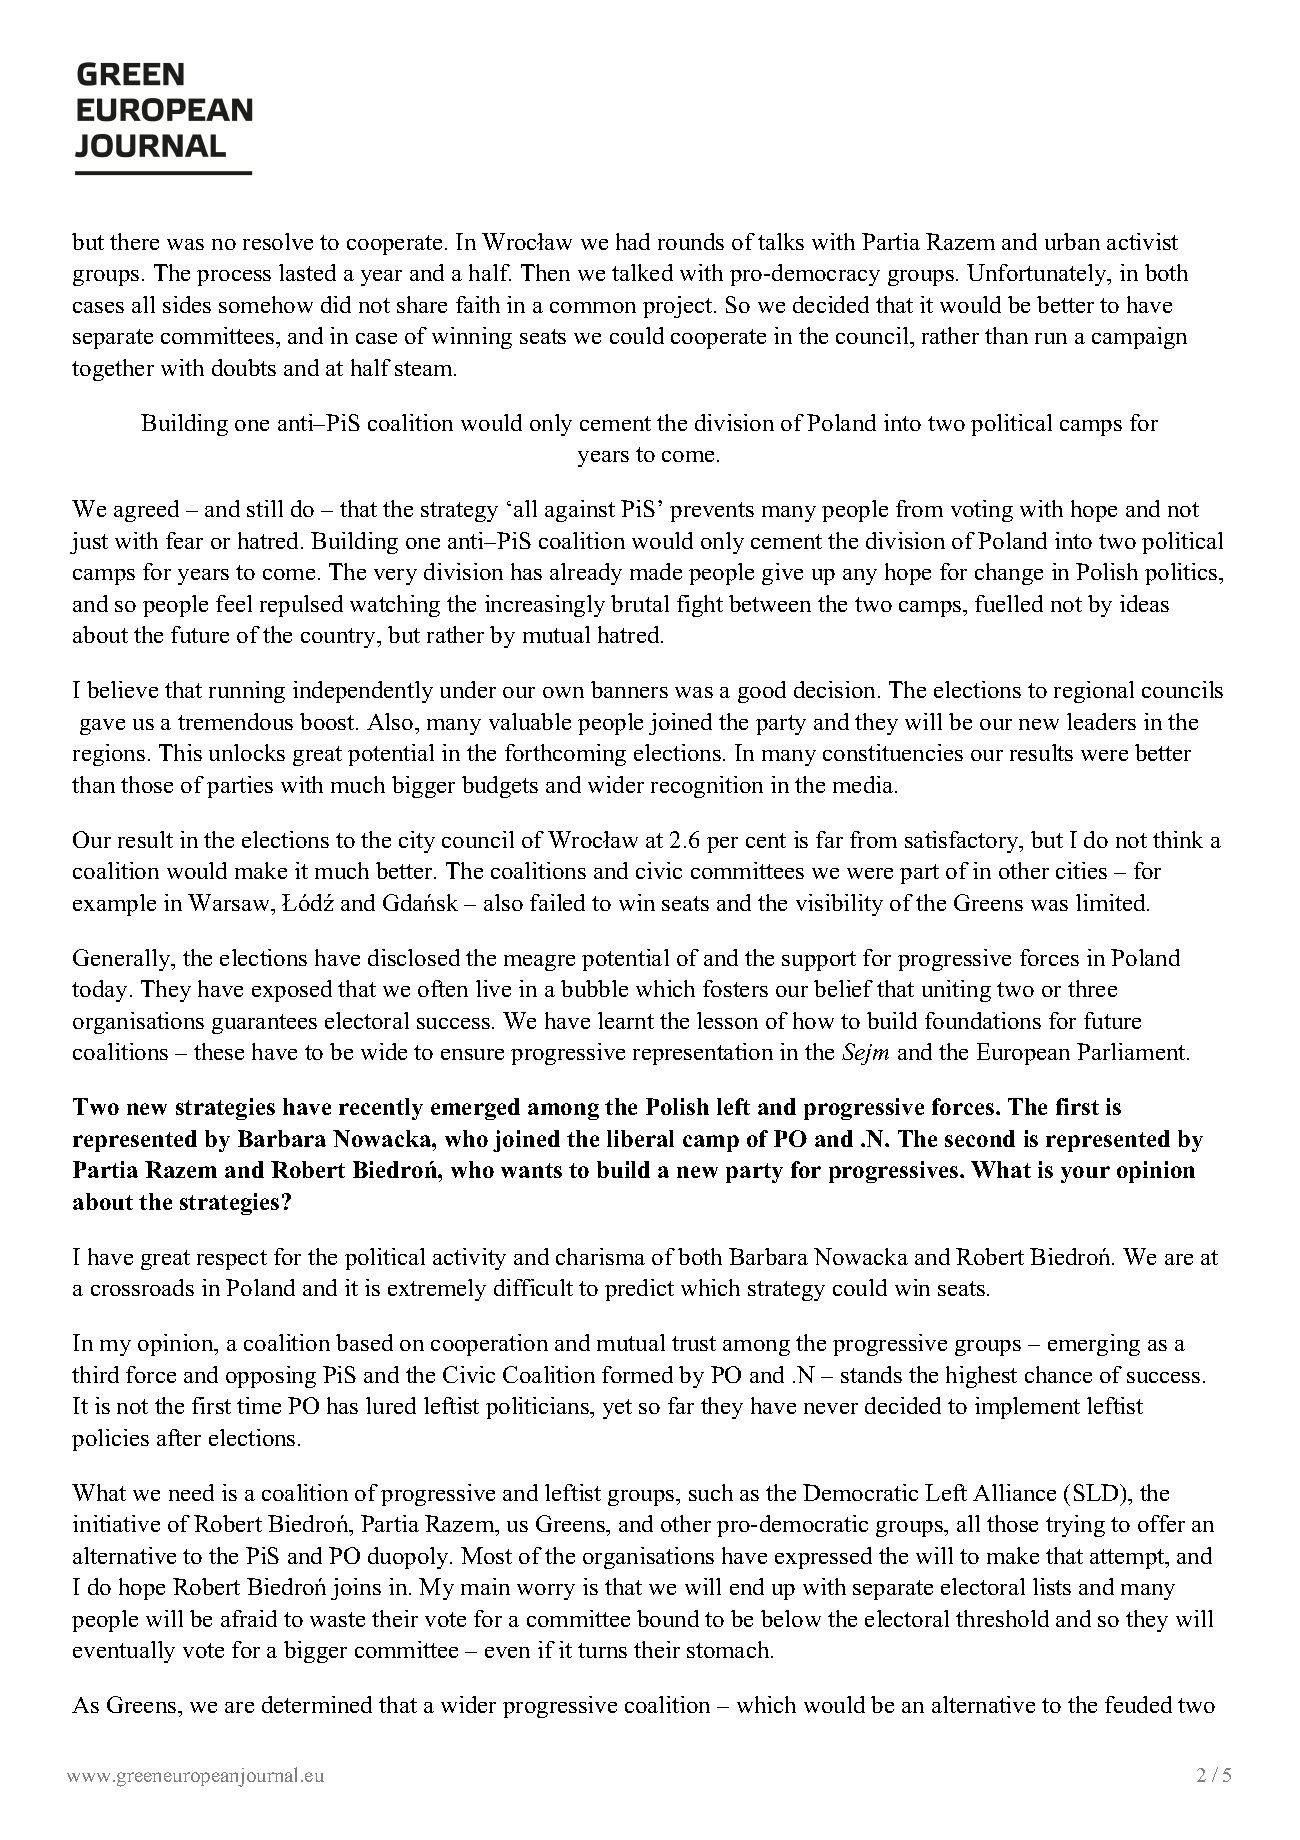 The height and width of the screenshot is (1840, 1300). I want to click on bubble, so click(594, 988).
